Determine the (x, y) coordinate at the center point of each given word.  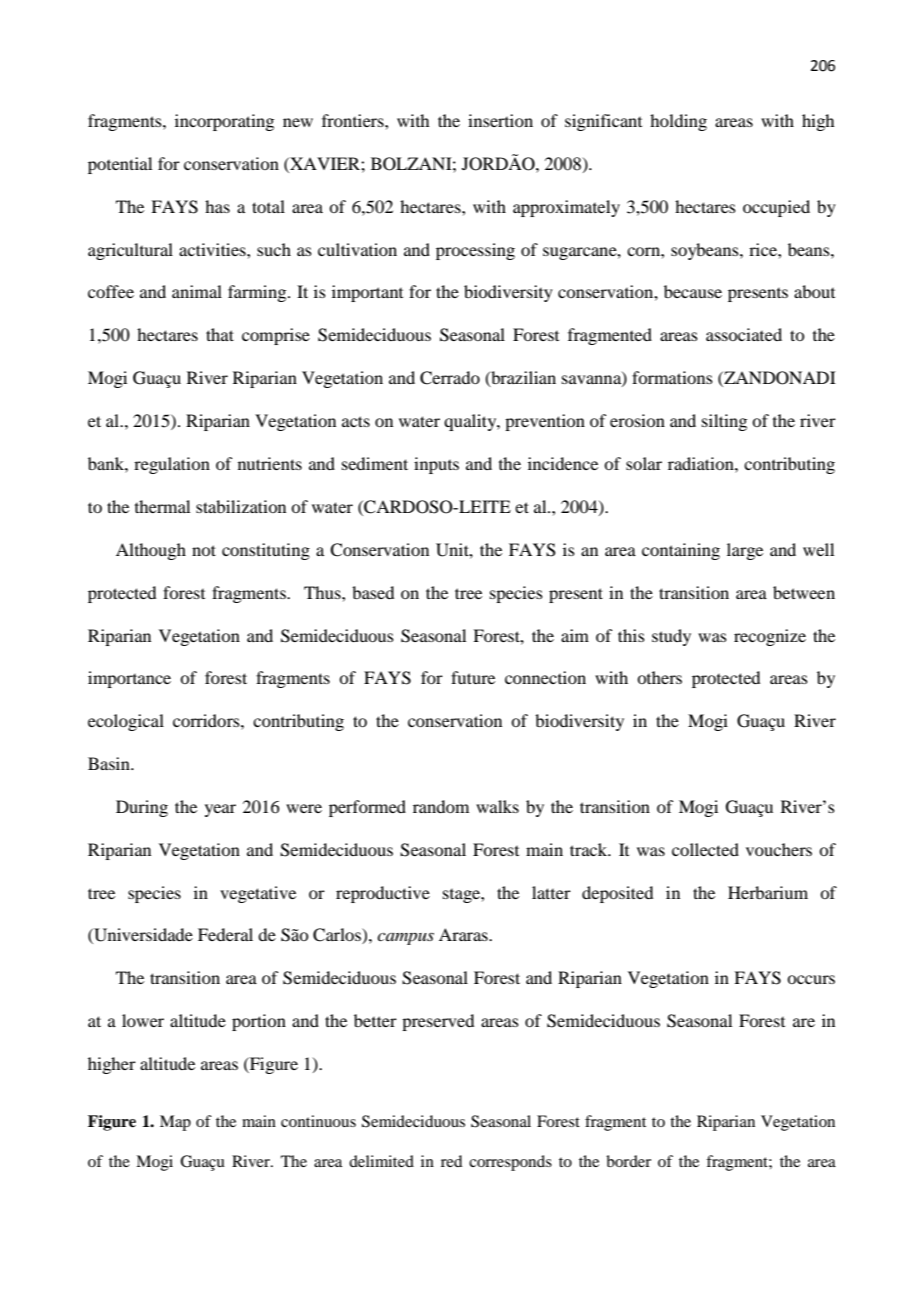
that (220, 334)
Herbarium (768, 892)
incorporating (224, 122)
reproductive (383, 894)
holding (678, 122)
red (451, 1161)
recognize (770, 637)
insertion (500, 120)
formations (672, 377)
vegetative (258, 894)
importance (129, 679)
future (473, 677)
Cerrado (450, 378)
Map (175, 1123)
